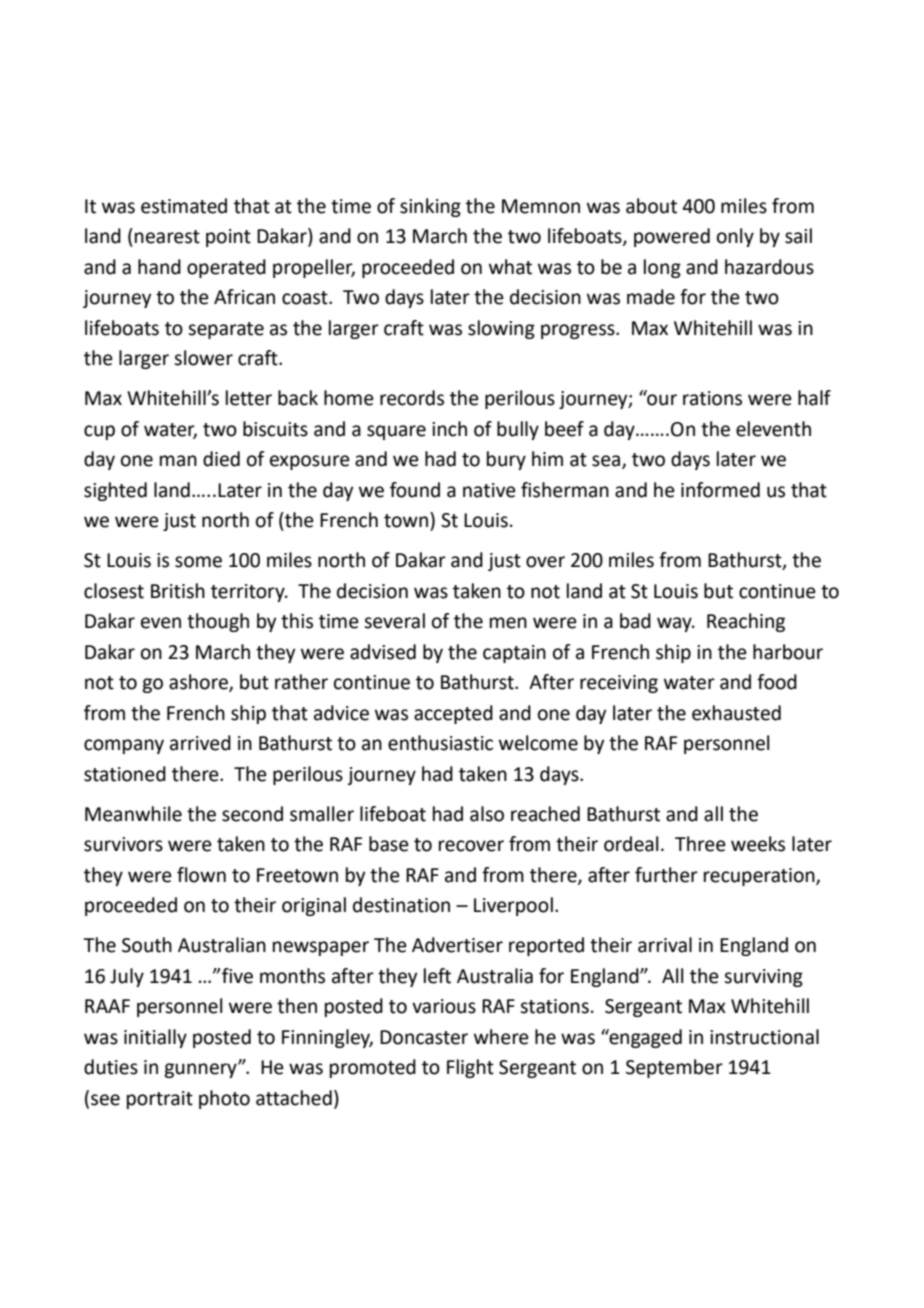 Image resolution: width=924 pixels, height=1308 pixels. Describe the element at coordinates (201, 1070) in the screenshot. I see `gunnery` at that location.
